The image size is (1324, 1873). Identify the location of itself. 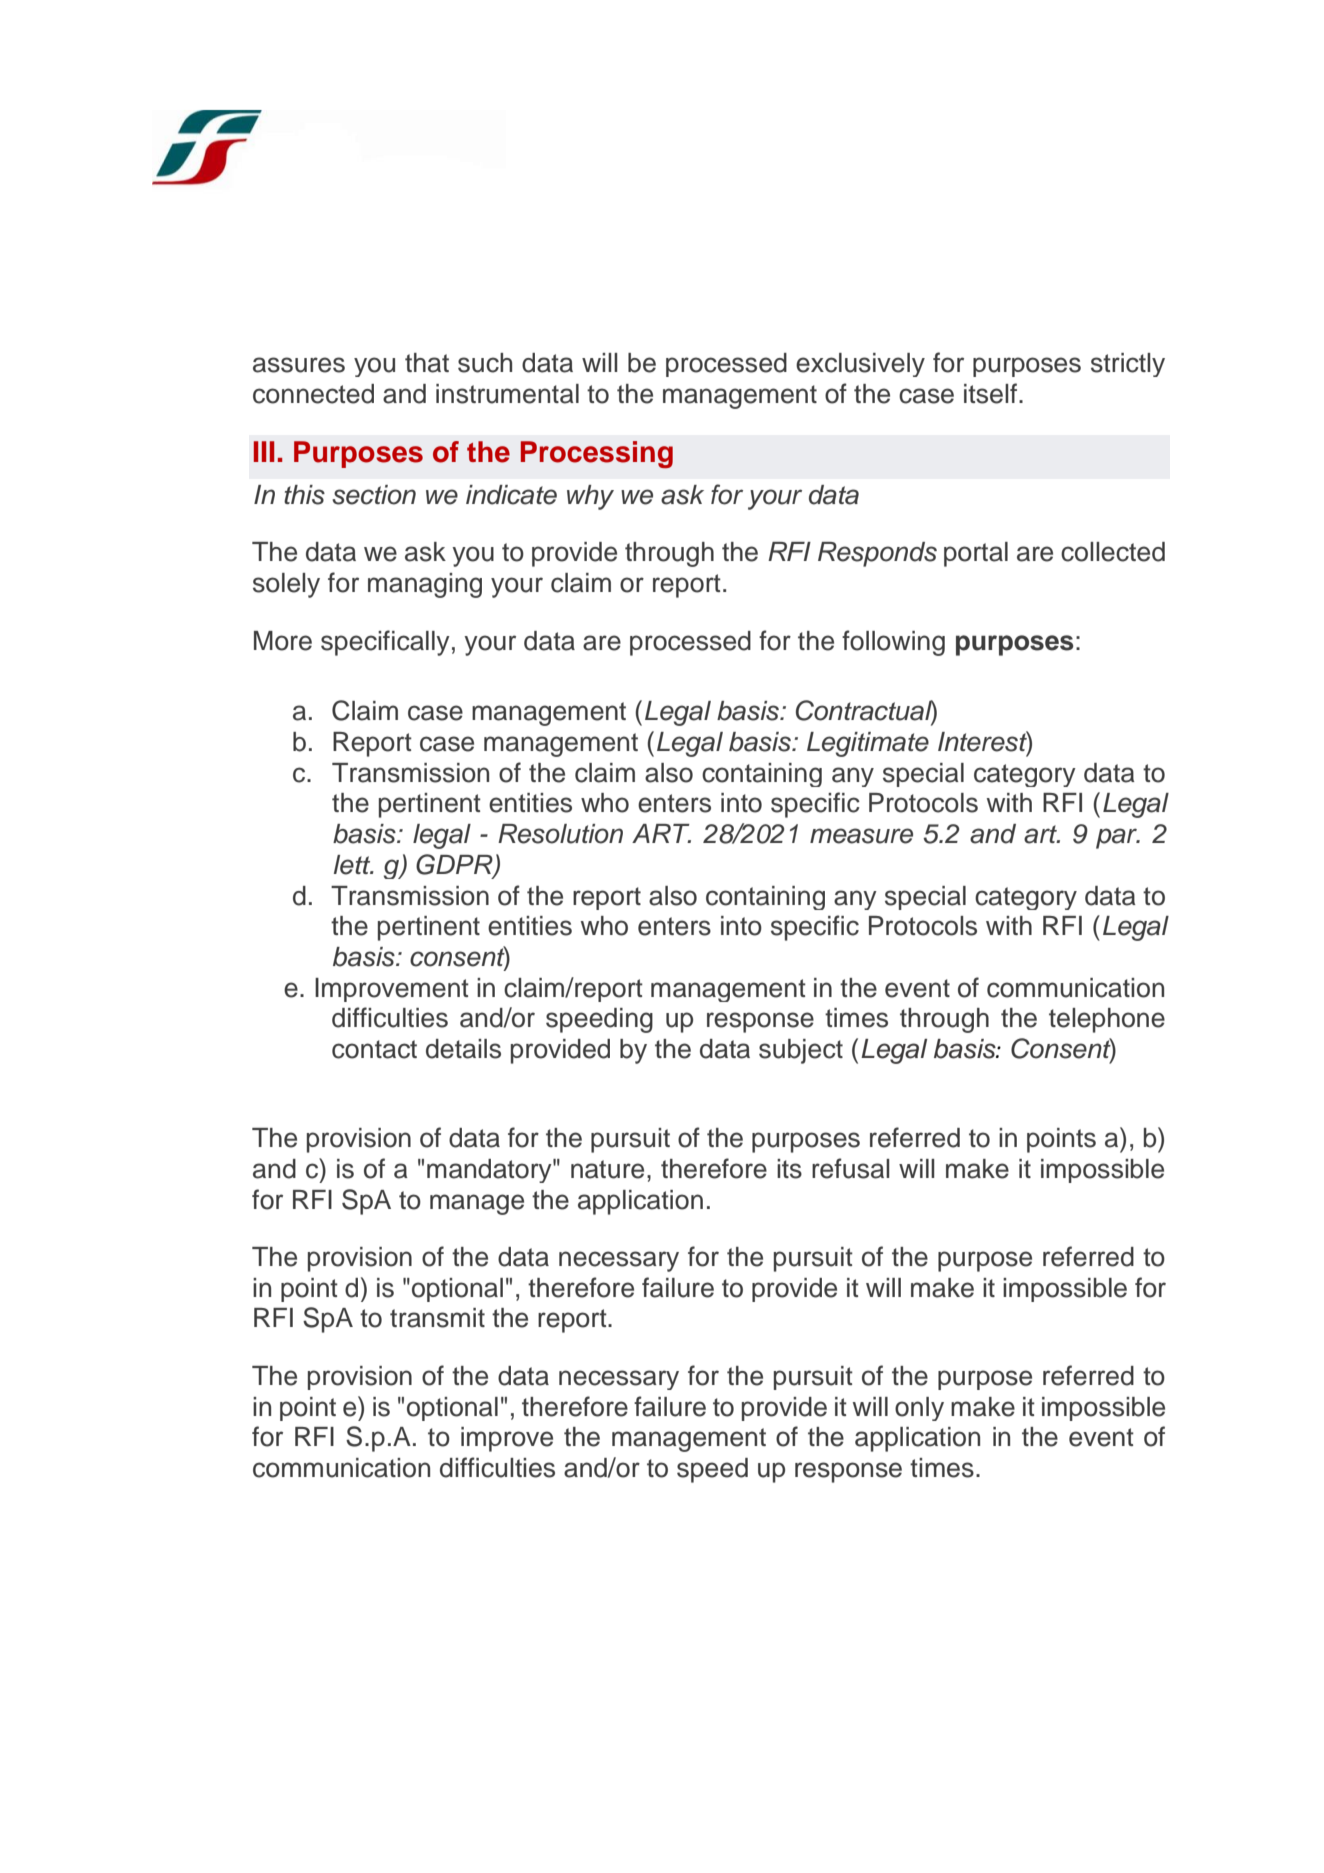
(992, 393).
